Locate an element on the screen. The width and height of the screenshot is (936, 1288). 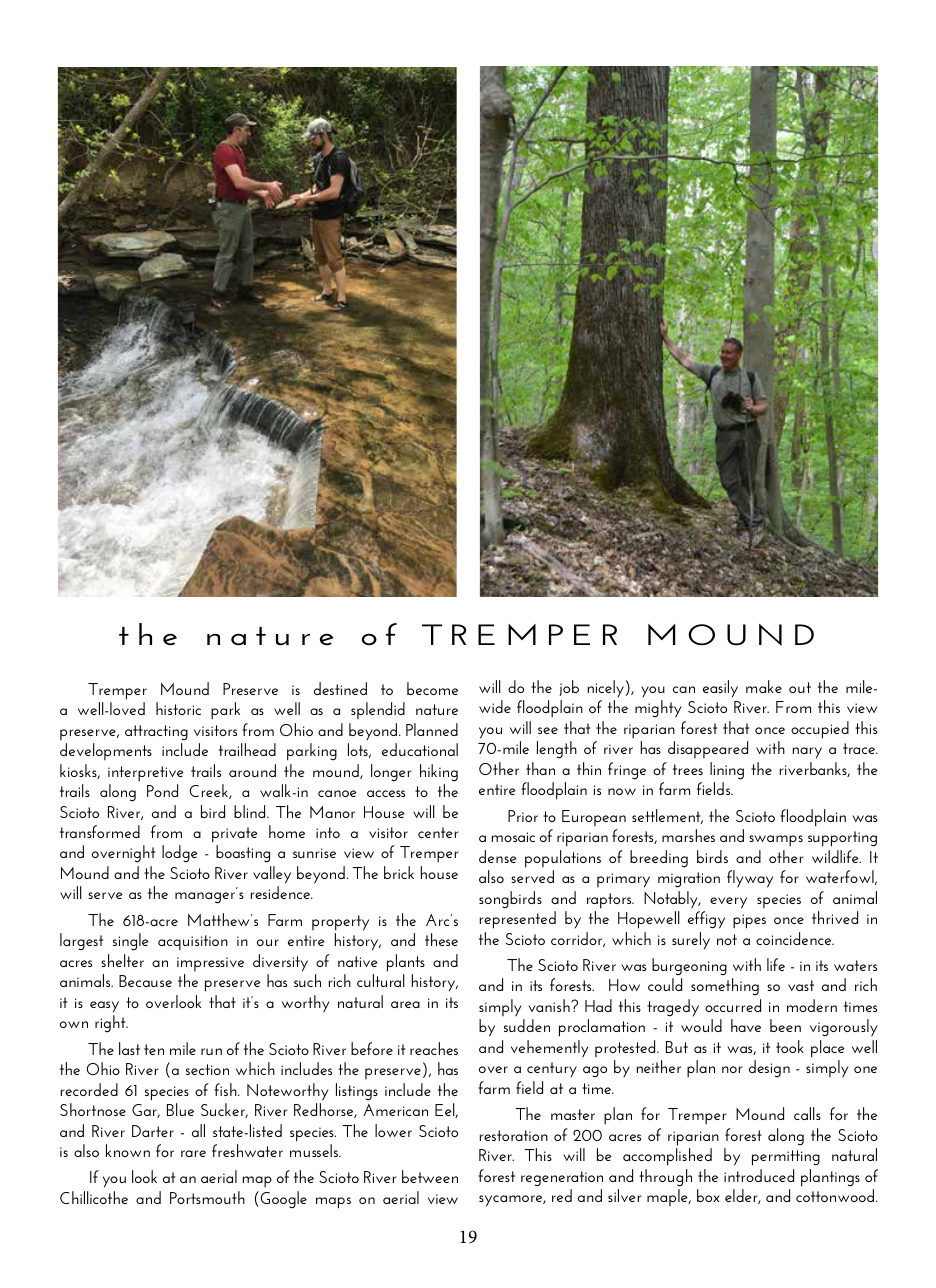
between is located at coordinates (430, 1176).
